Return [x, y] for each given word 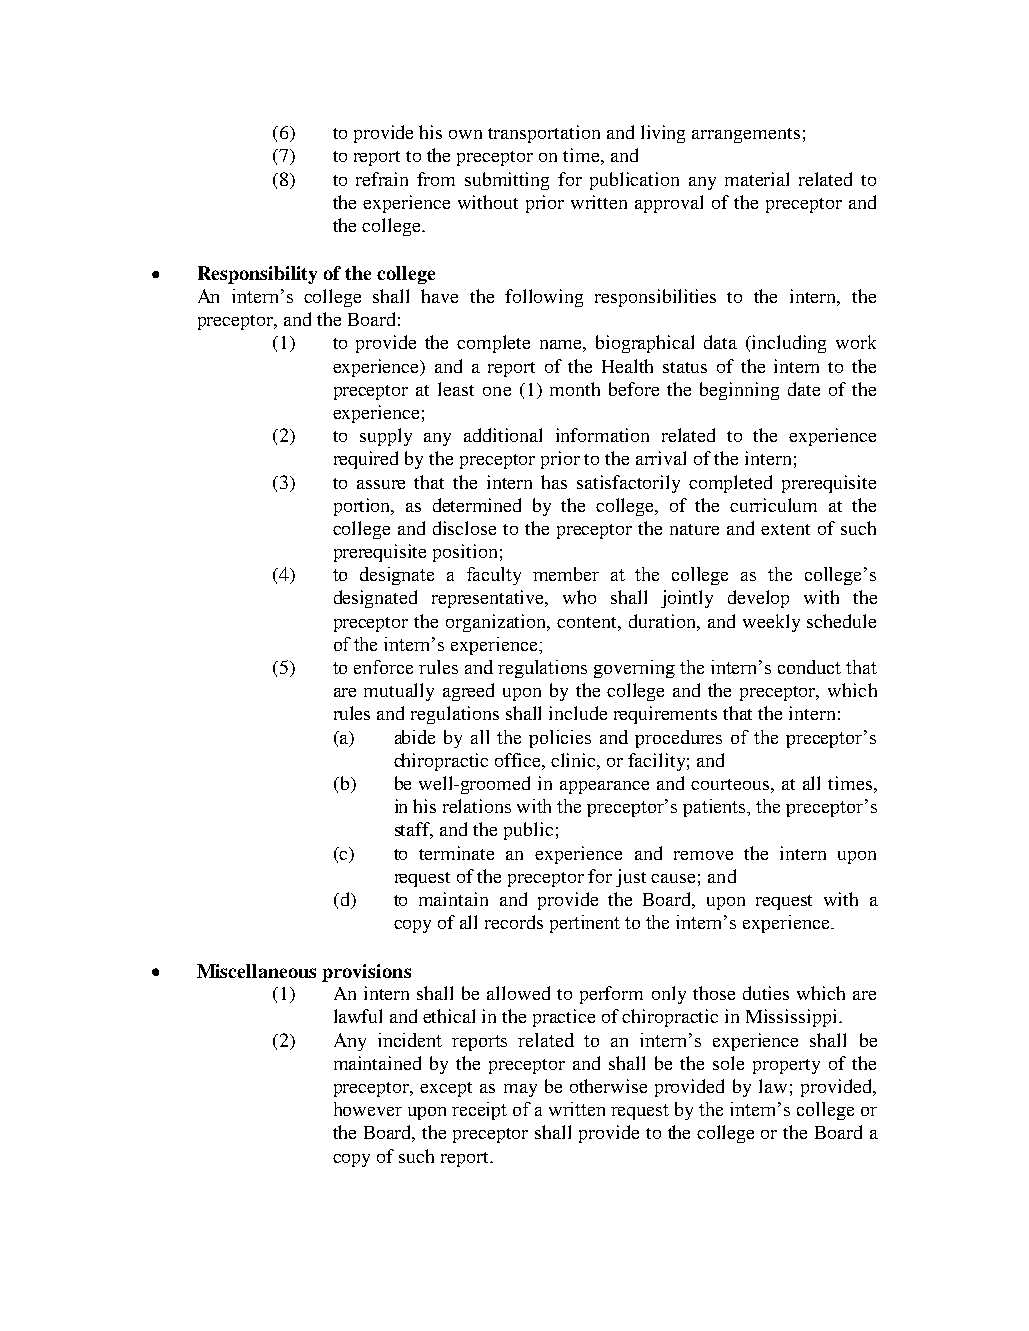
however [368, 1109]
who [579, 597]
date [804, 389]
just [631, 878]
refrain [382, 179]
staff [414, 830]
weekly [771, 623]
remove [703, 855]
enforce [383, 667]
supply [386, 437]
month [575, 389]
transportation [544, 134]
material [757, 179]
